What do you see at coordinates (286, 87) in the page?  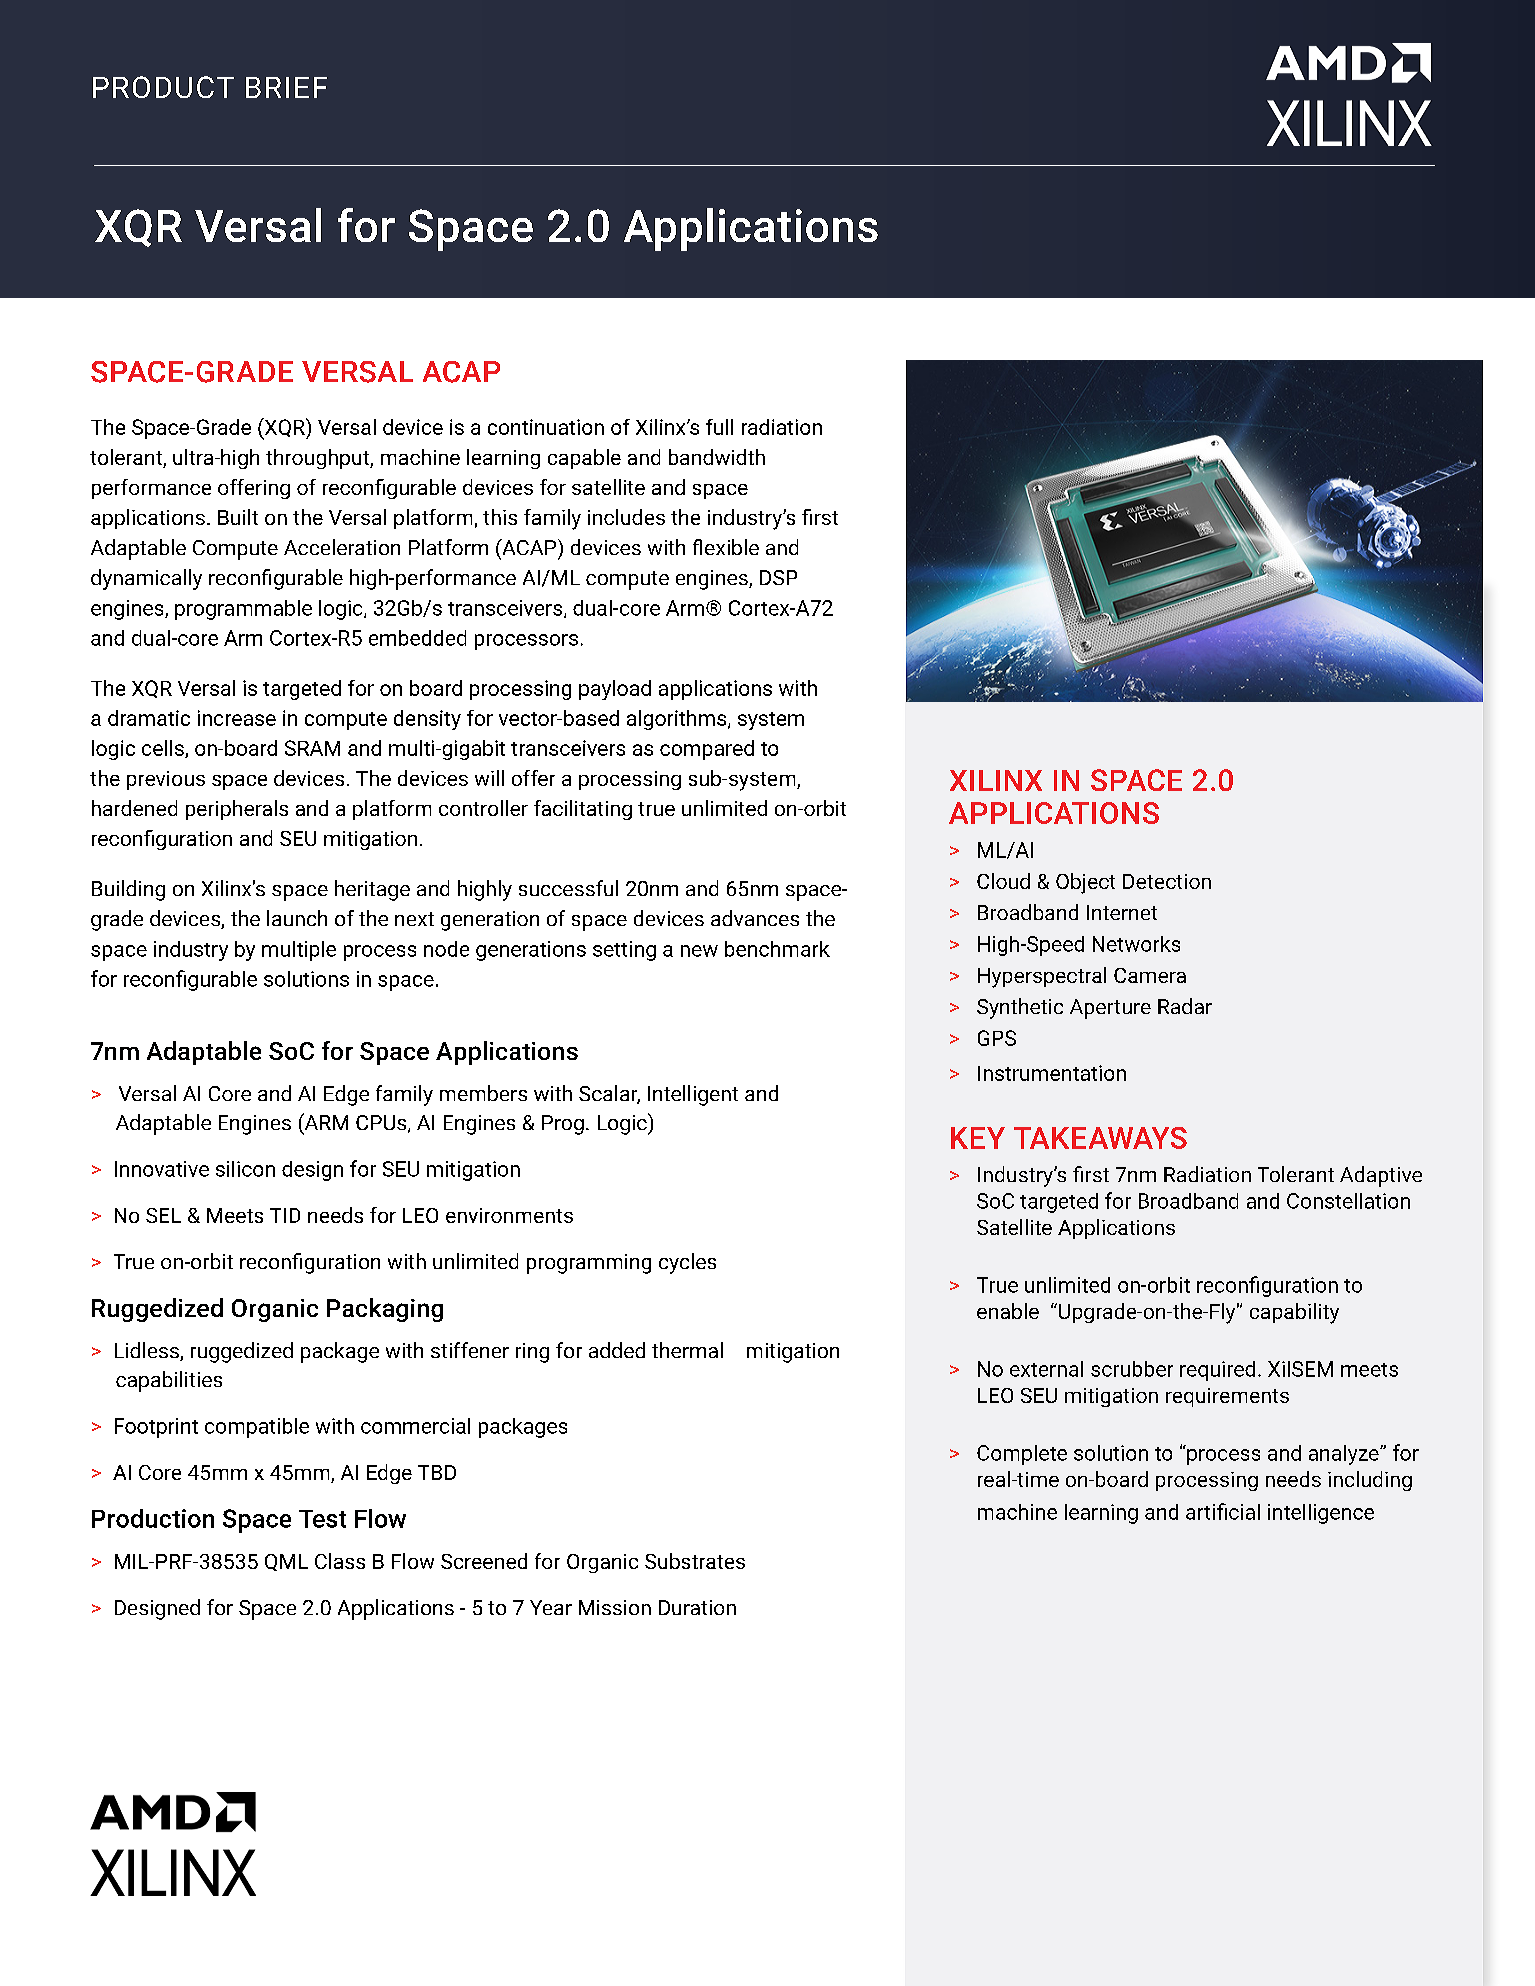 I see `BRIEF` at bounding box center [286, 87].
